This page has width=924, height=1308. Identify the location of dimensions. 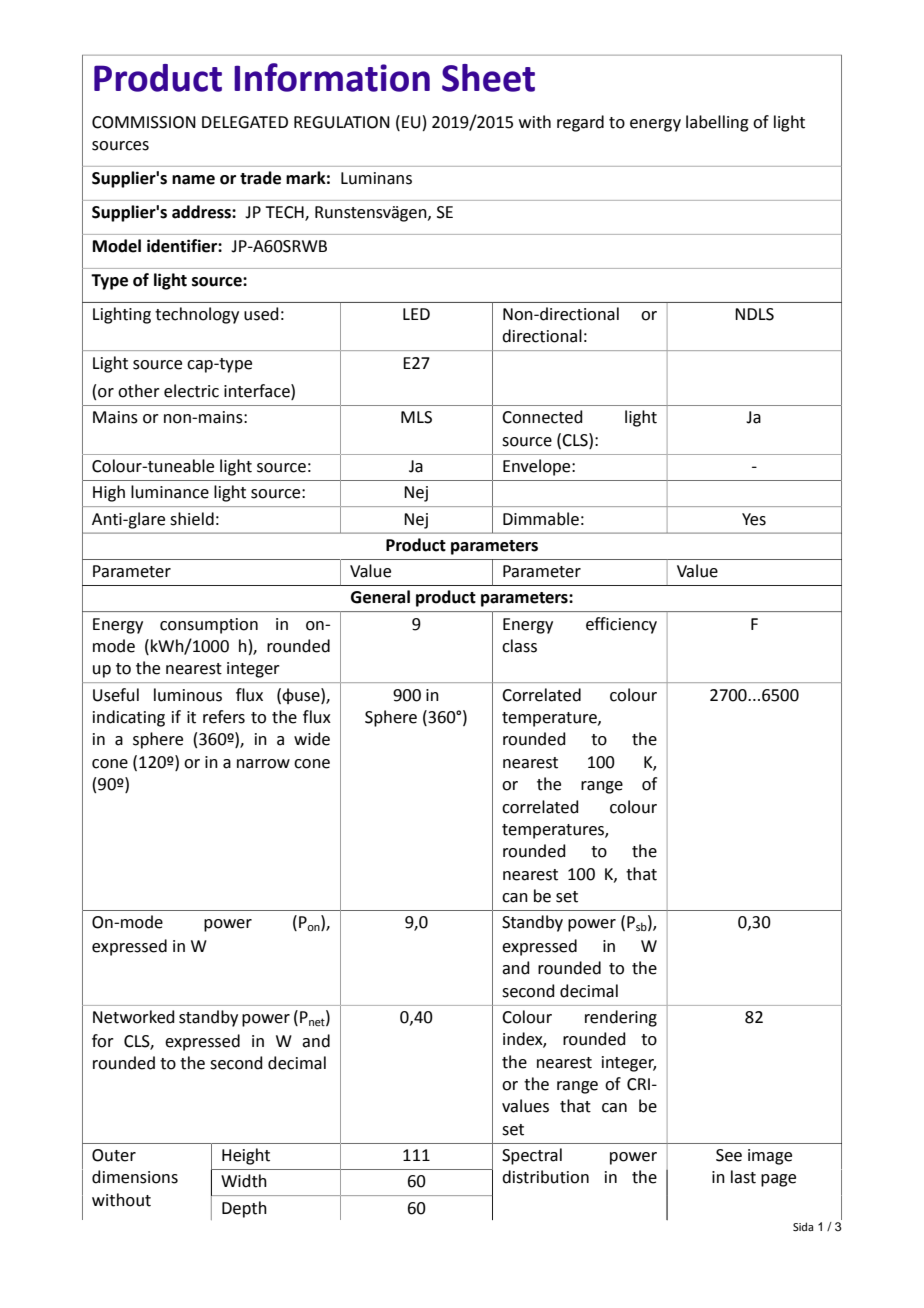
(135, 1177).
